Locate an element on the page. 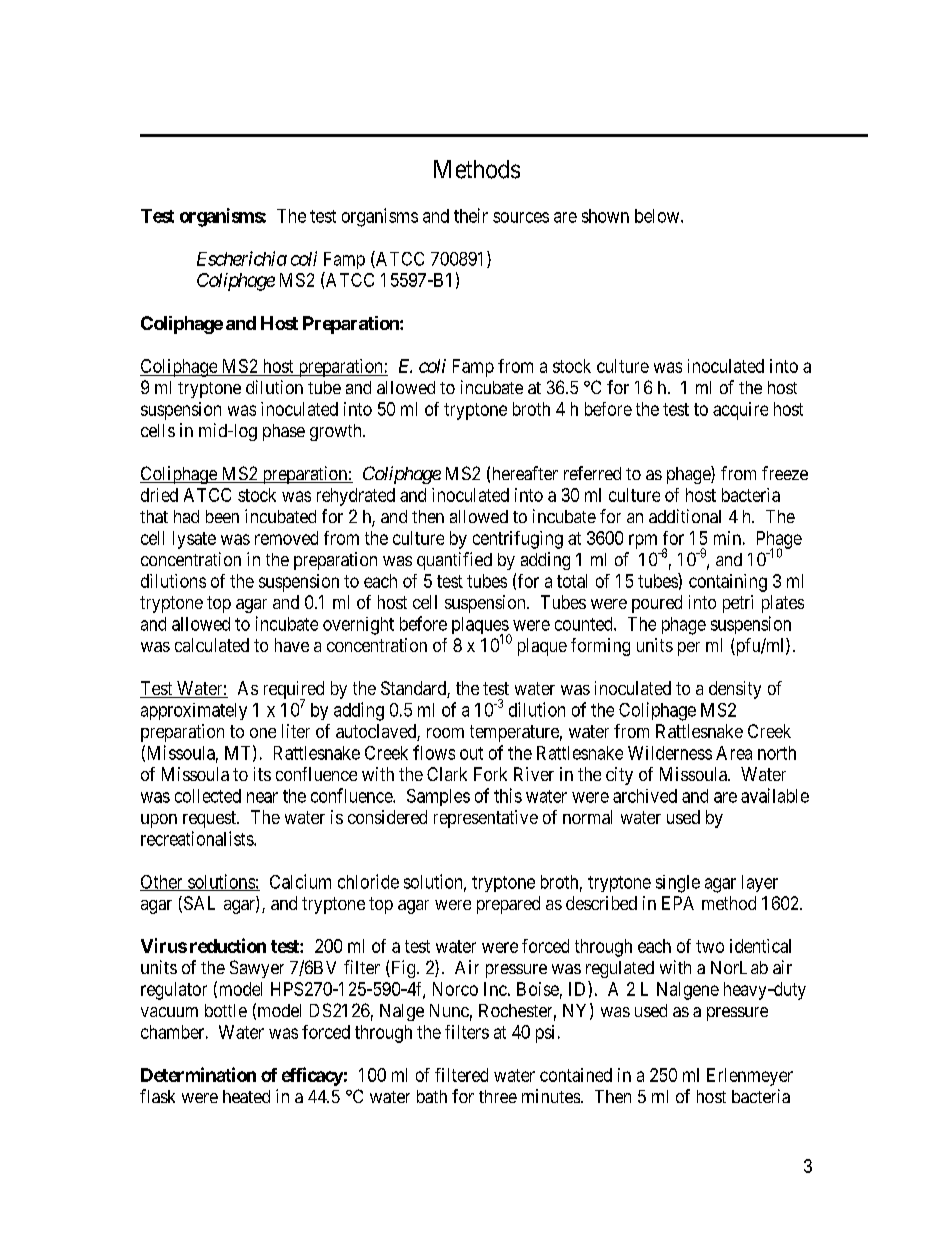 This document has height=1233, width=952. shown is located at coordinates (605, 216).
